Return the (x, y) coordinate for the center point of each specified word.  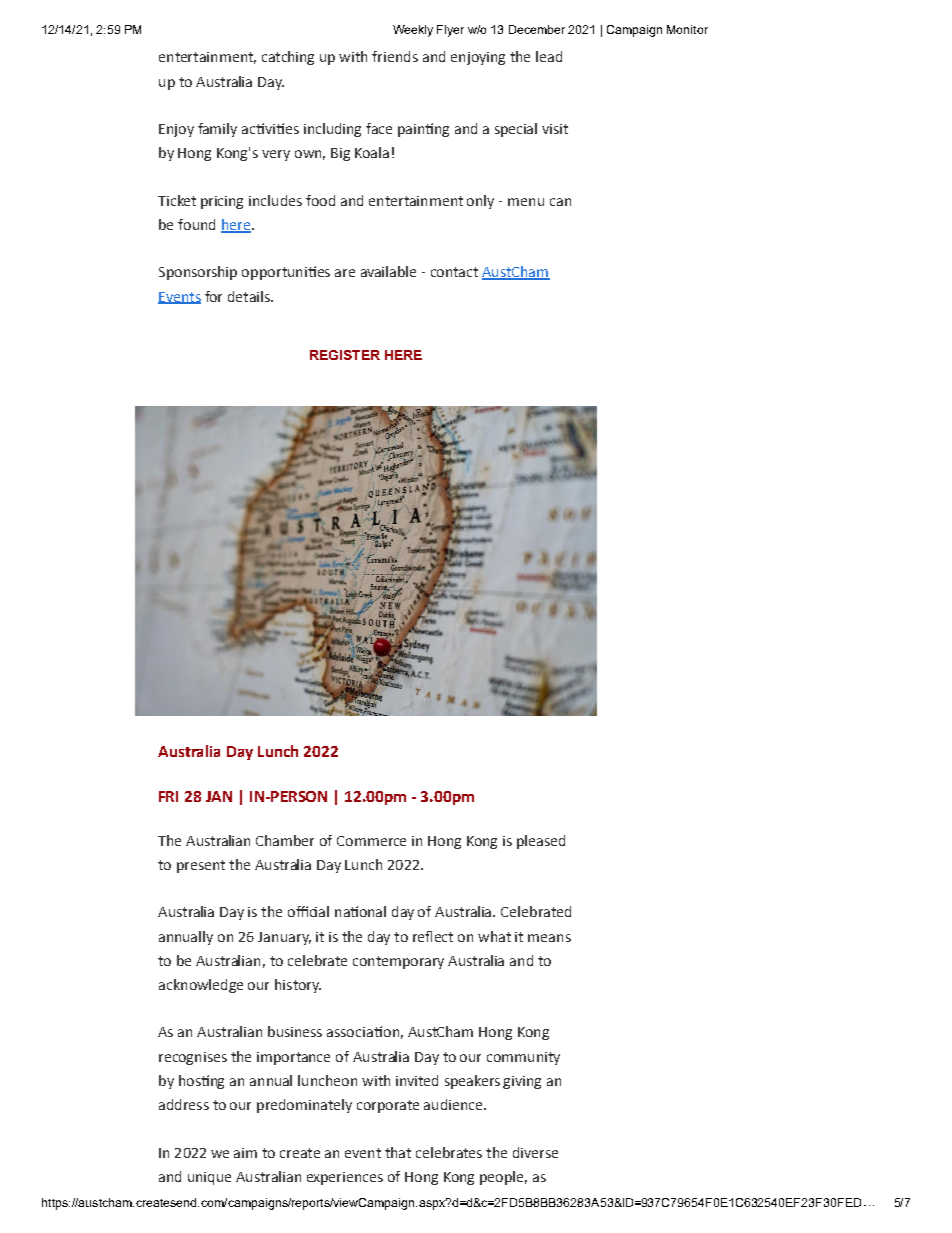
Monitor (687, 29)
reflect (433, 936)
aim (245, 1153)
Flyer (450, 31)
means (549, 938)
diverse (535, 1152)
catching (288, 58)
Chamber (285, 840)
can (560, 202)
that (398, 1152)
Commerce (371, 841)
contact (454, 272)
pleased (541, 842)
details (250, 296)
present (201, 866)
